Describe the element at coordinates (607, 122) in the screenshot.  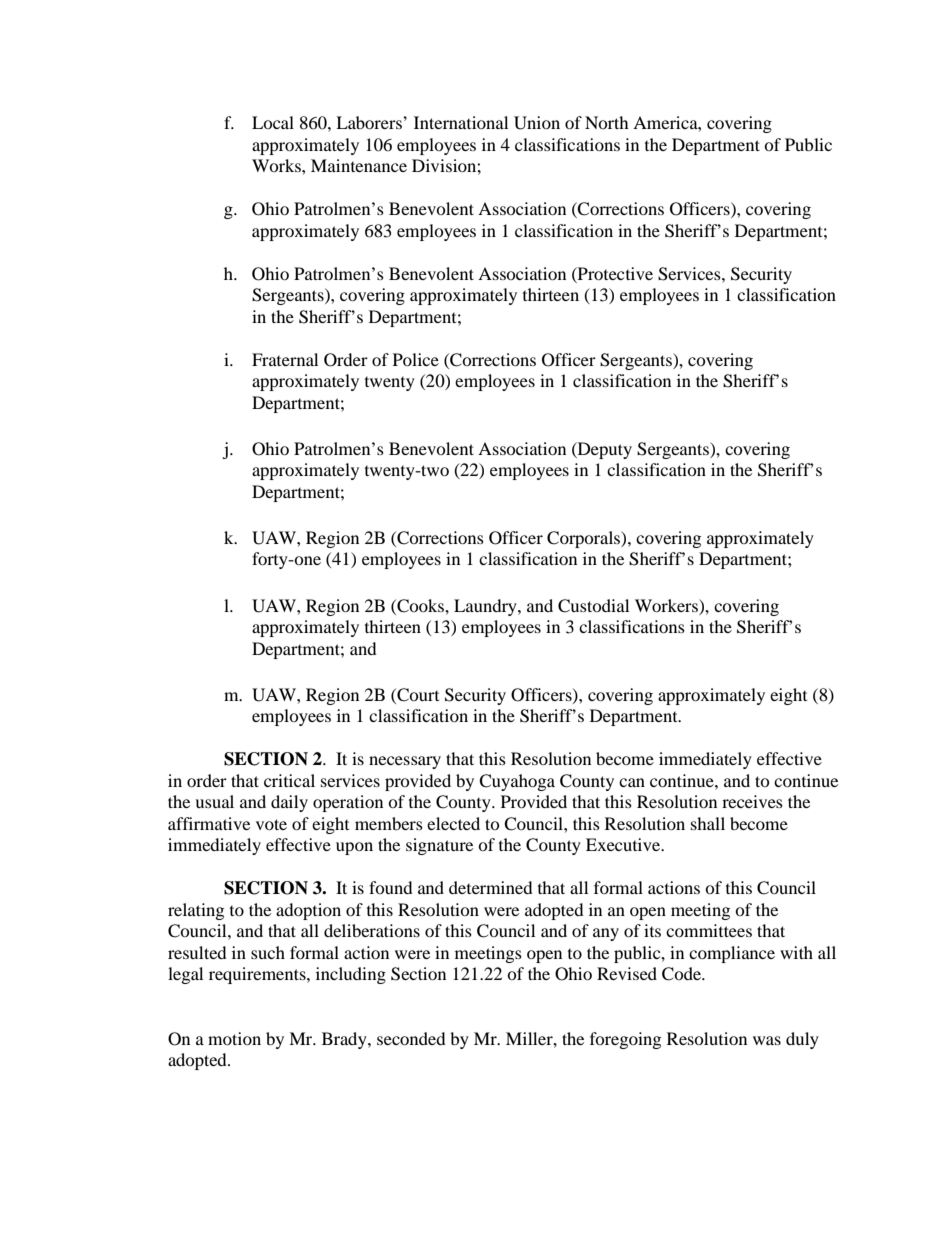
I see `North` at that location.
